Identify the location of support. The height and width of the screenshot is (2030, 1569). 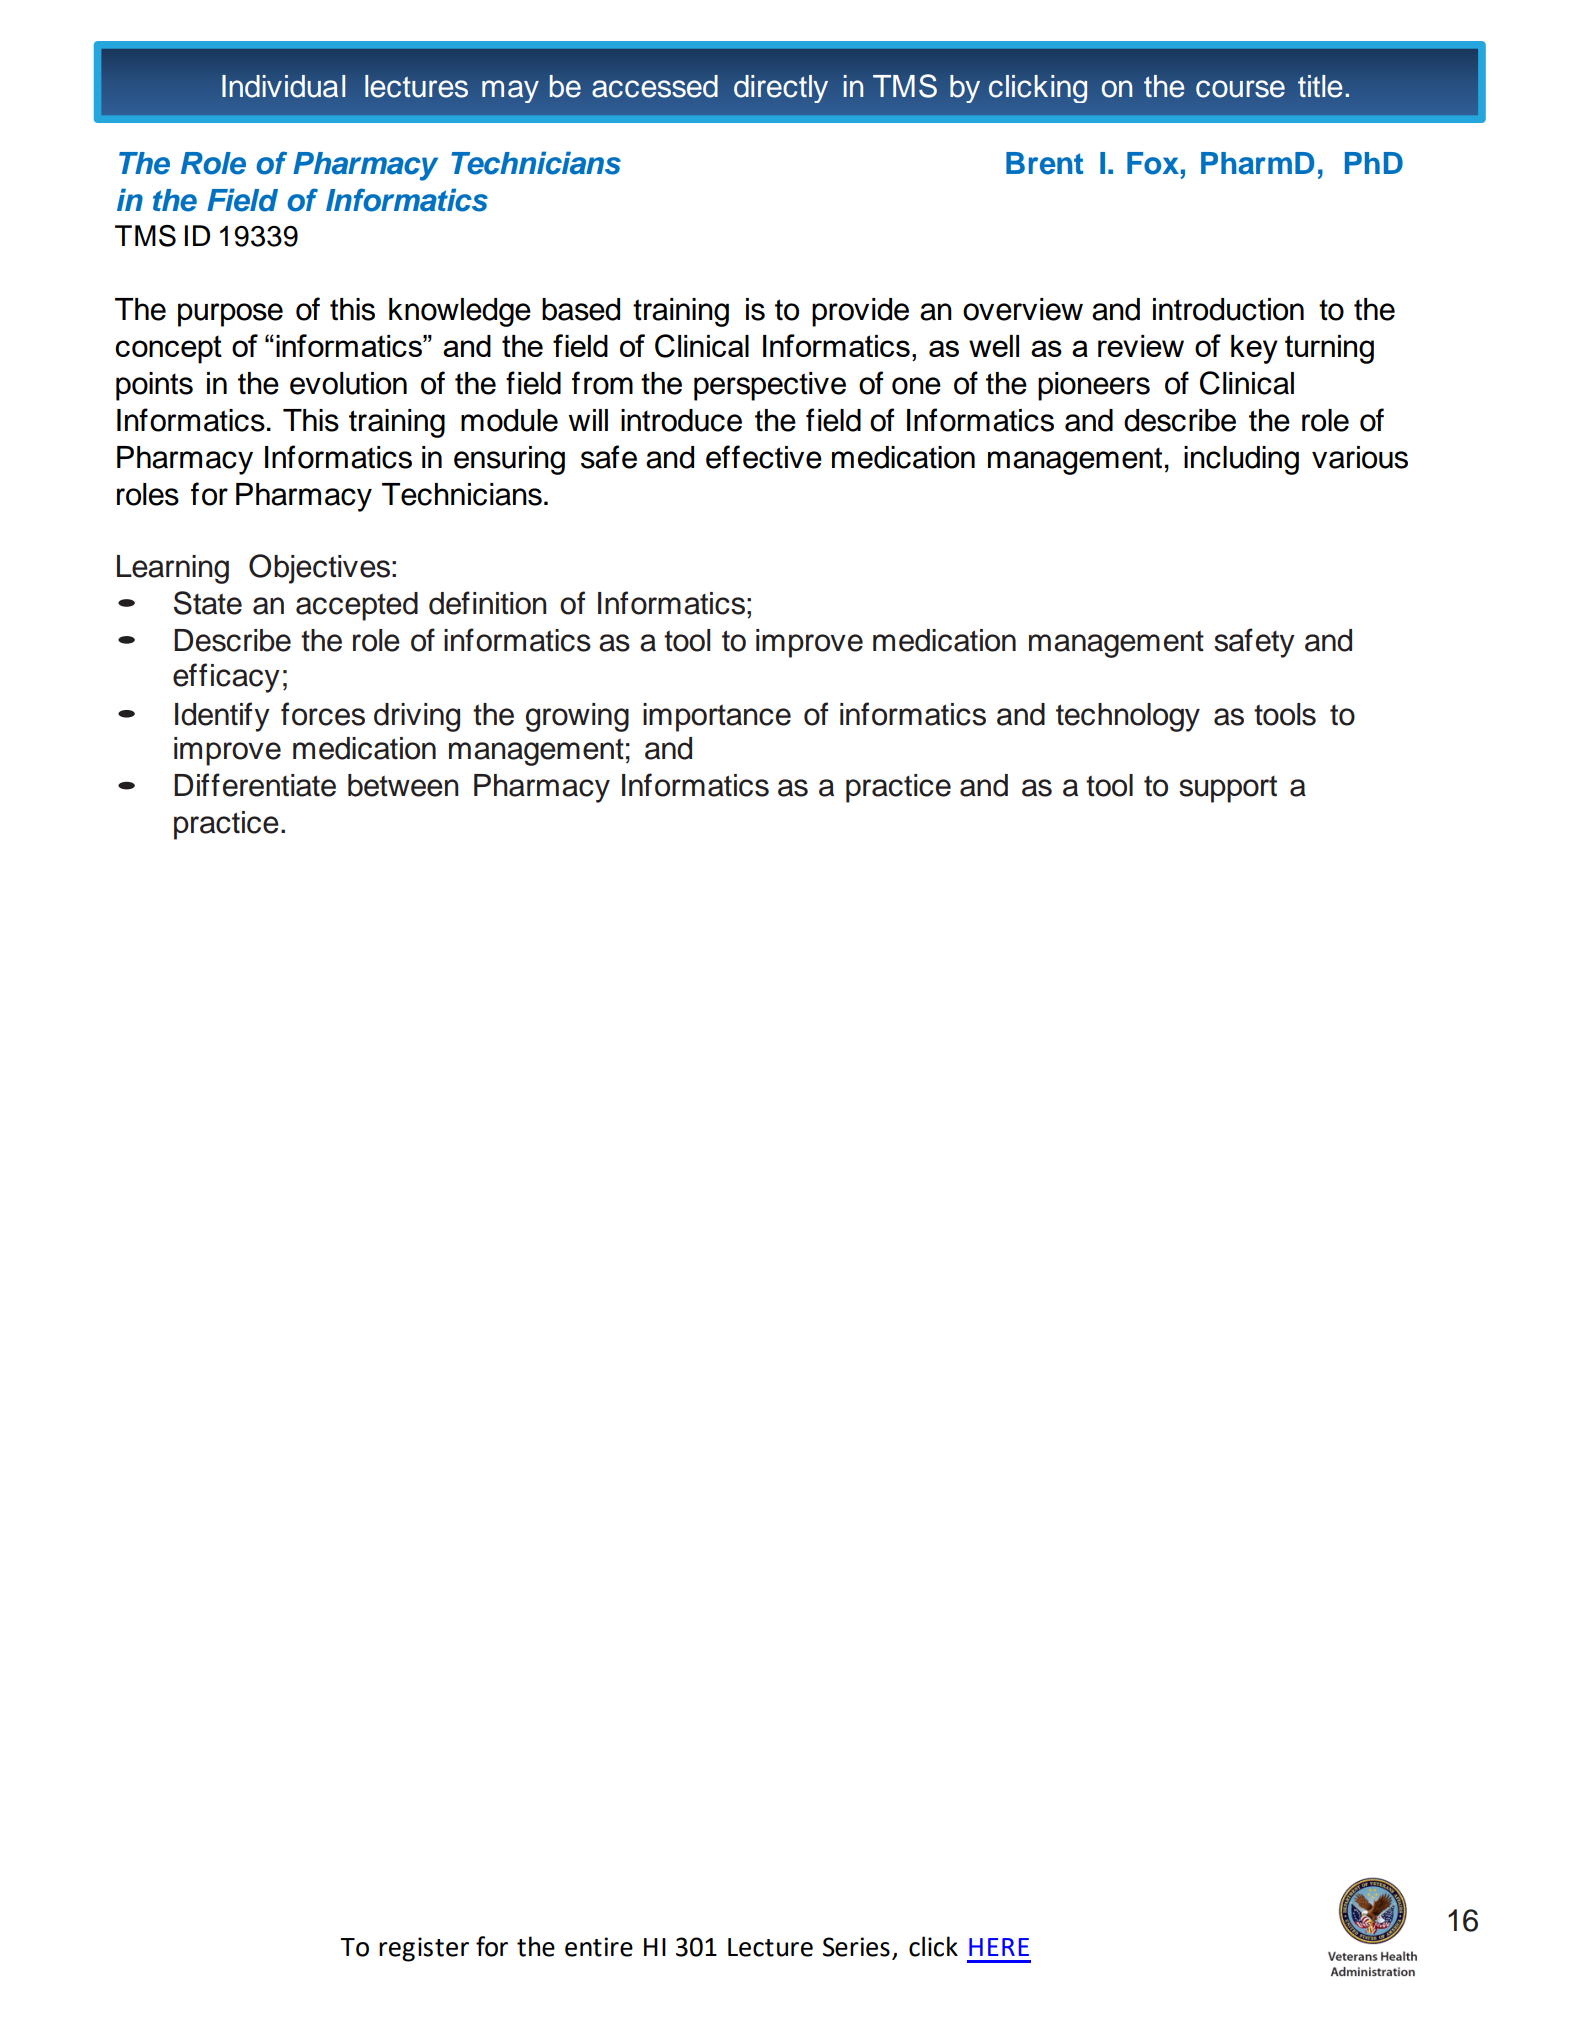
(1228, 789).
